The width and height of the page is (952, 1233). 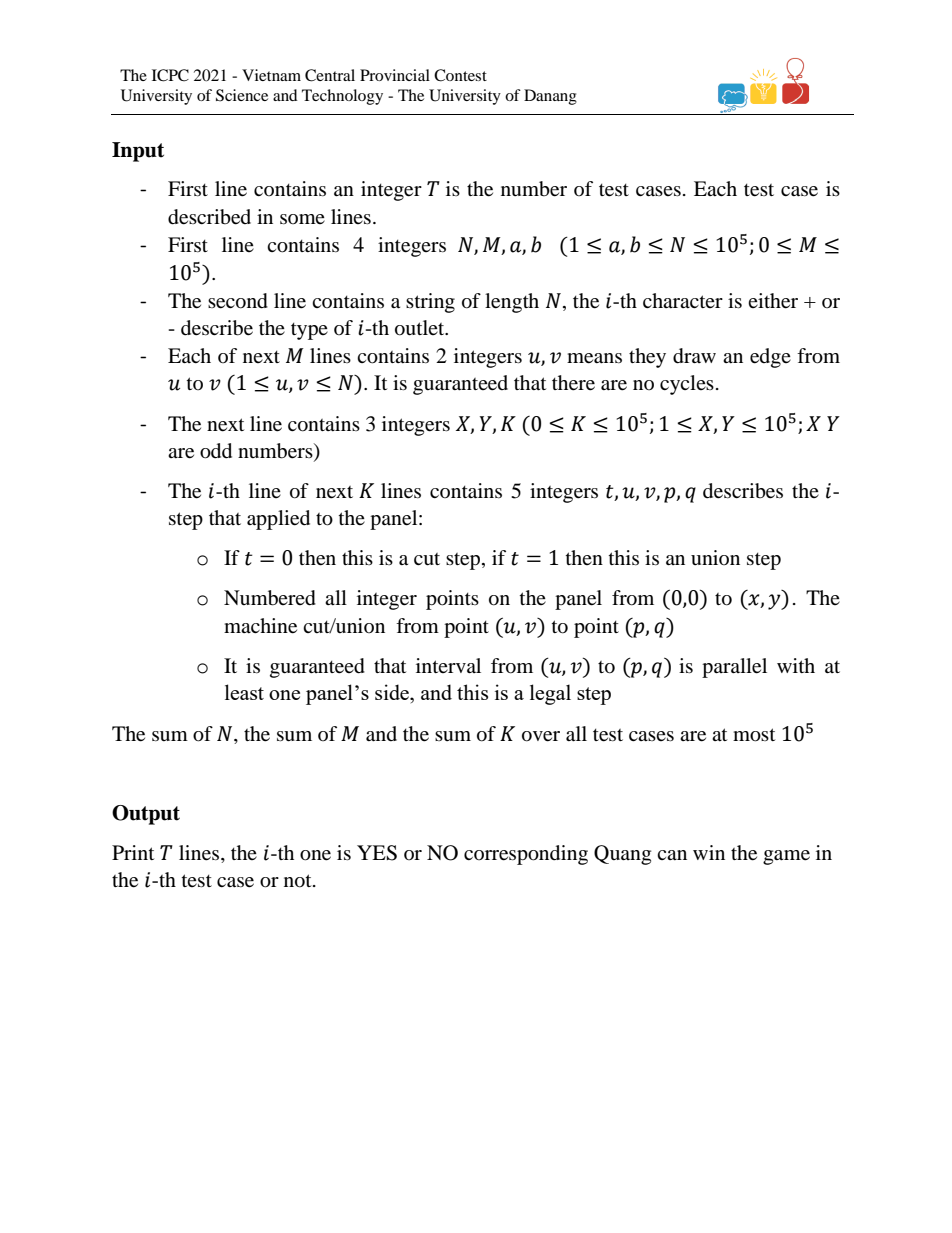 What do you see at coordinates (734, 668) in the page?
I see `parallel` at bounding box center [734, 668].
